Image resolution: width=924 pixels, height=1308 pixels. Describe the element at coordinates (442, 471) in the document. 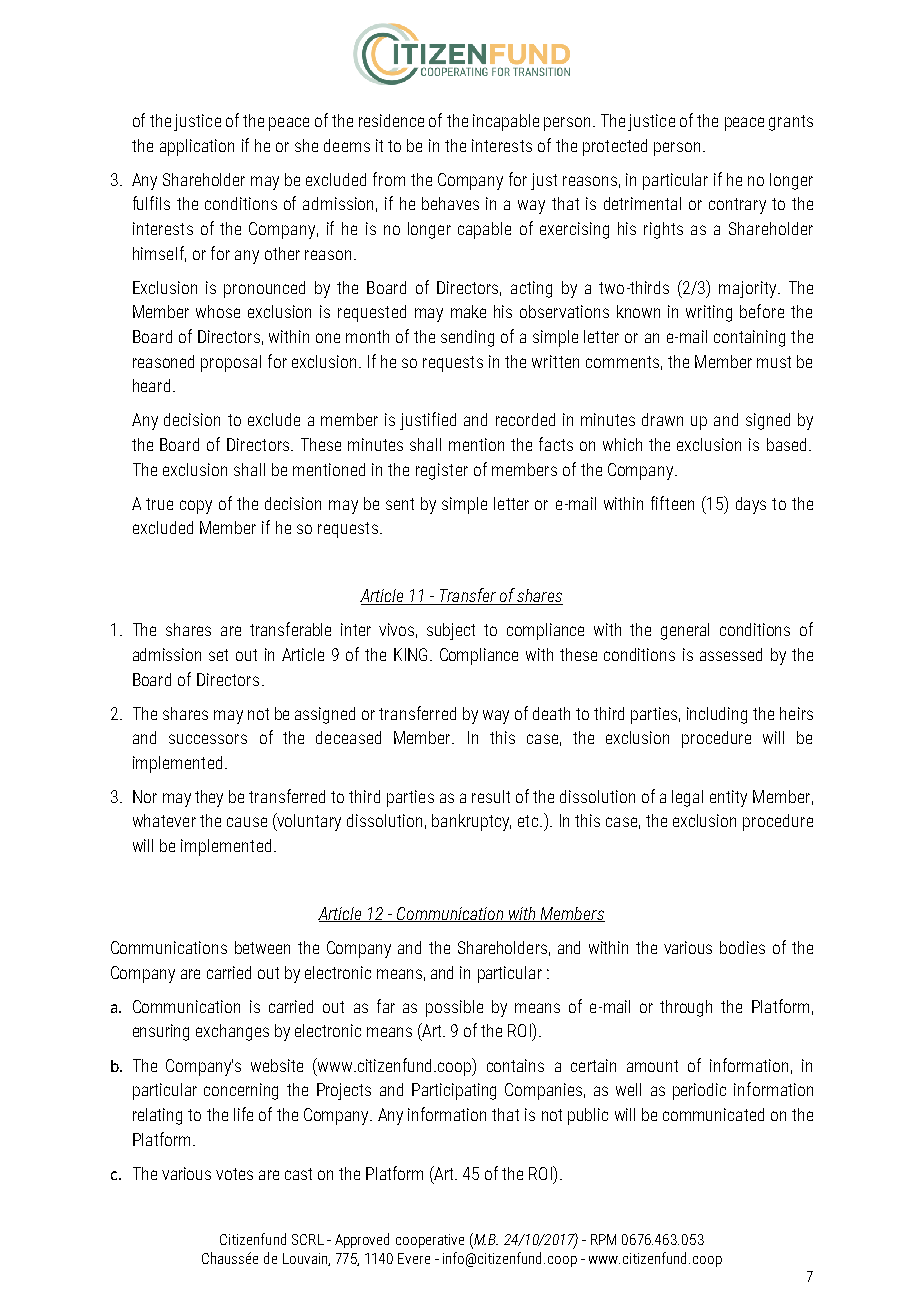

I see `register` at that location.
